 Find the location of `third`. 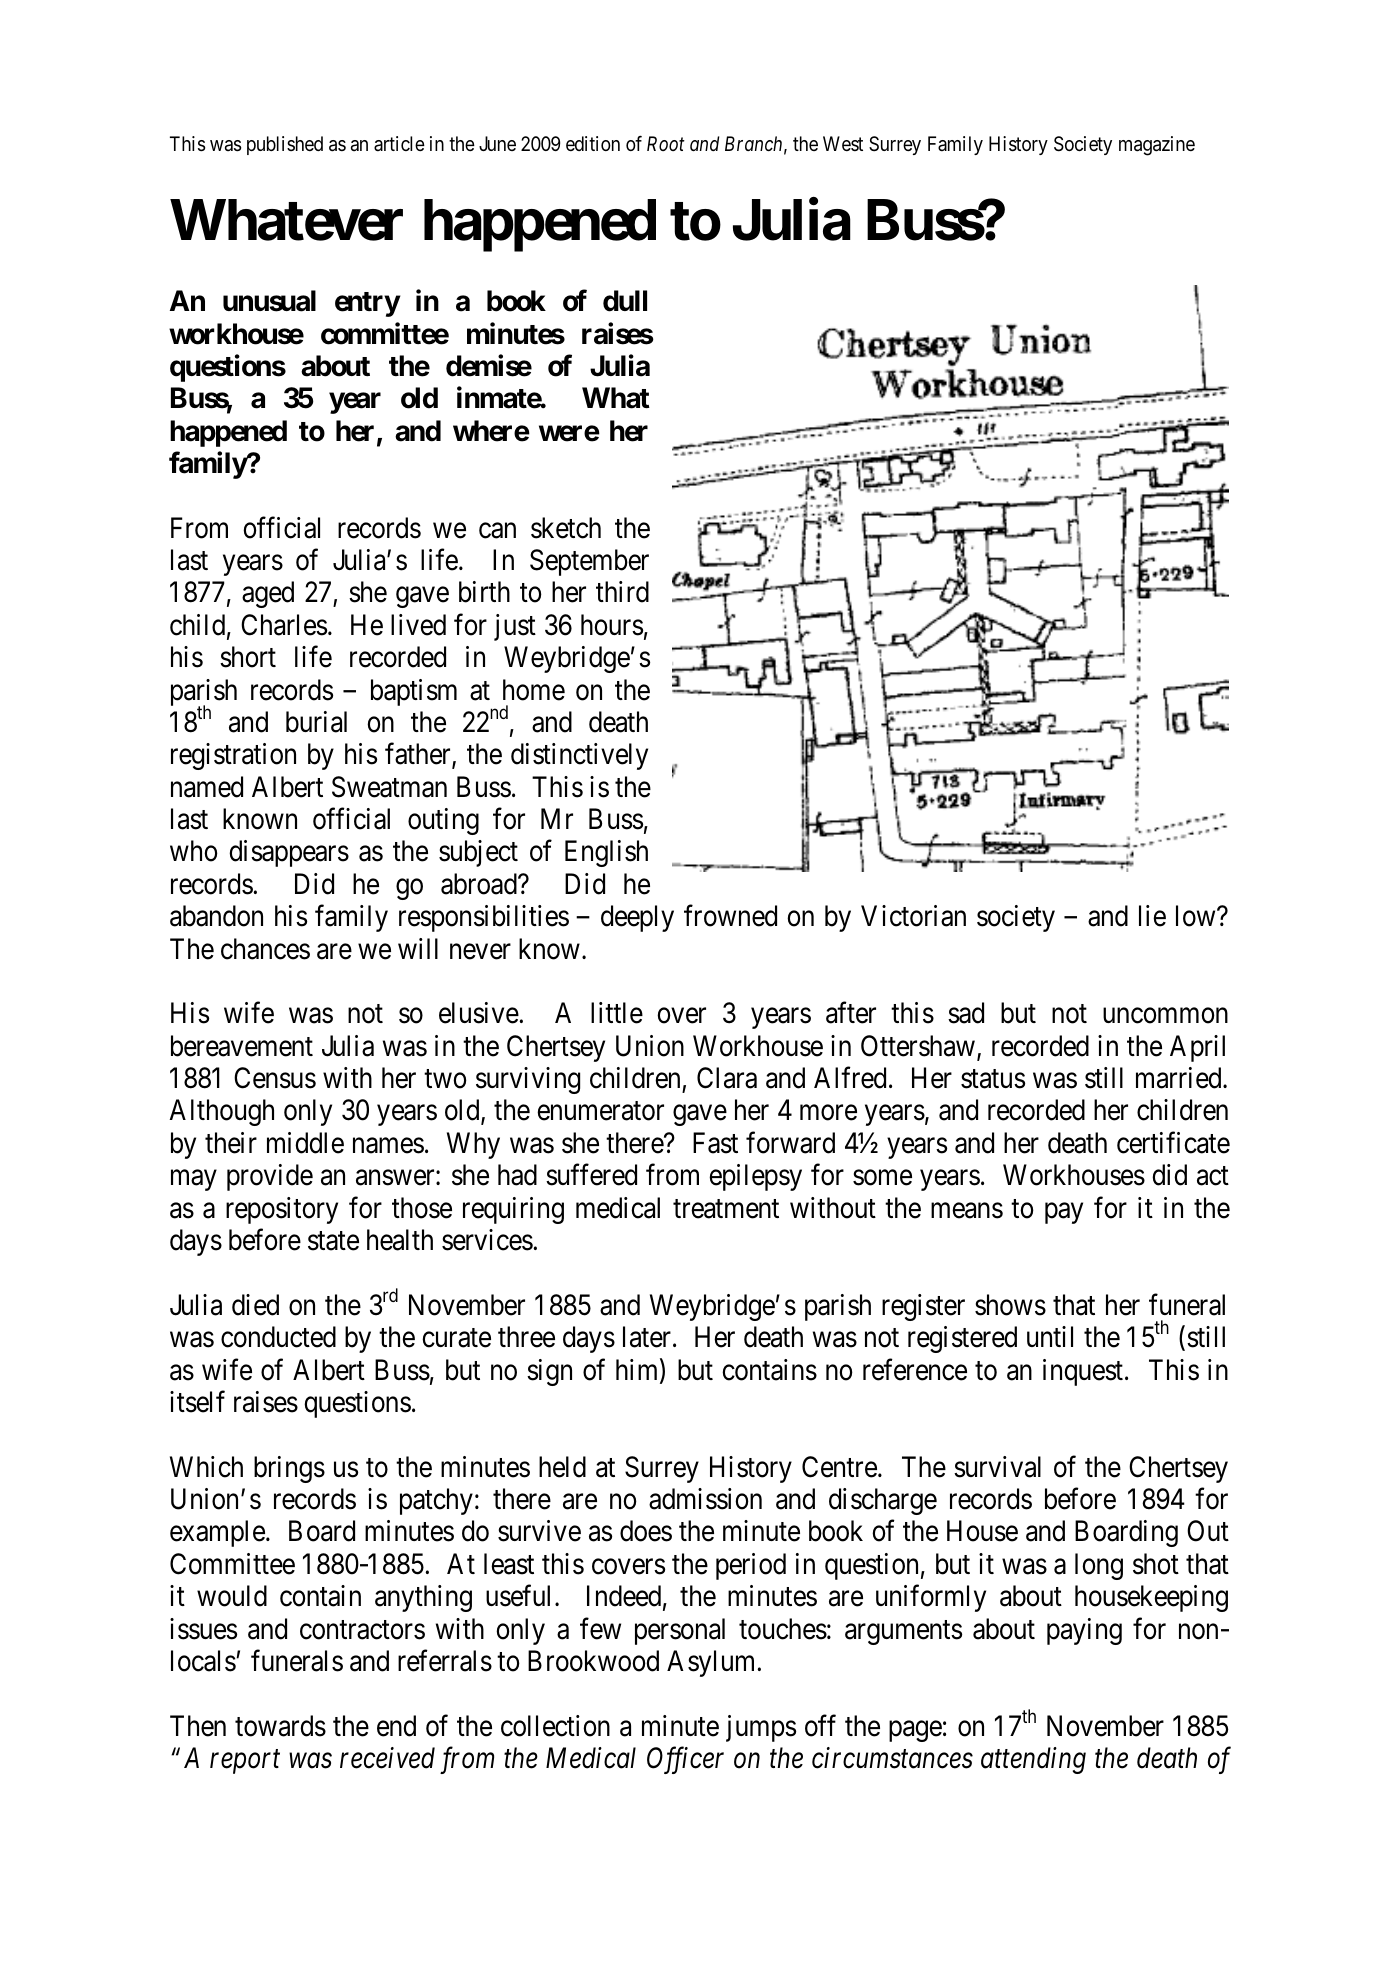

third is located at coordinates (622, 592).
